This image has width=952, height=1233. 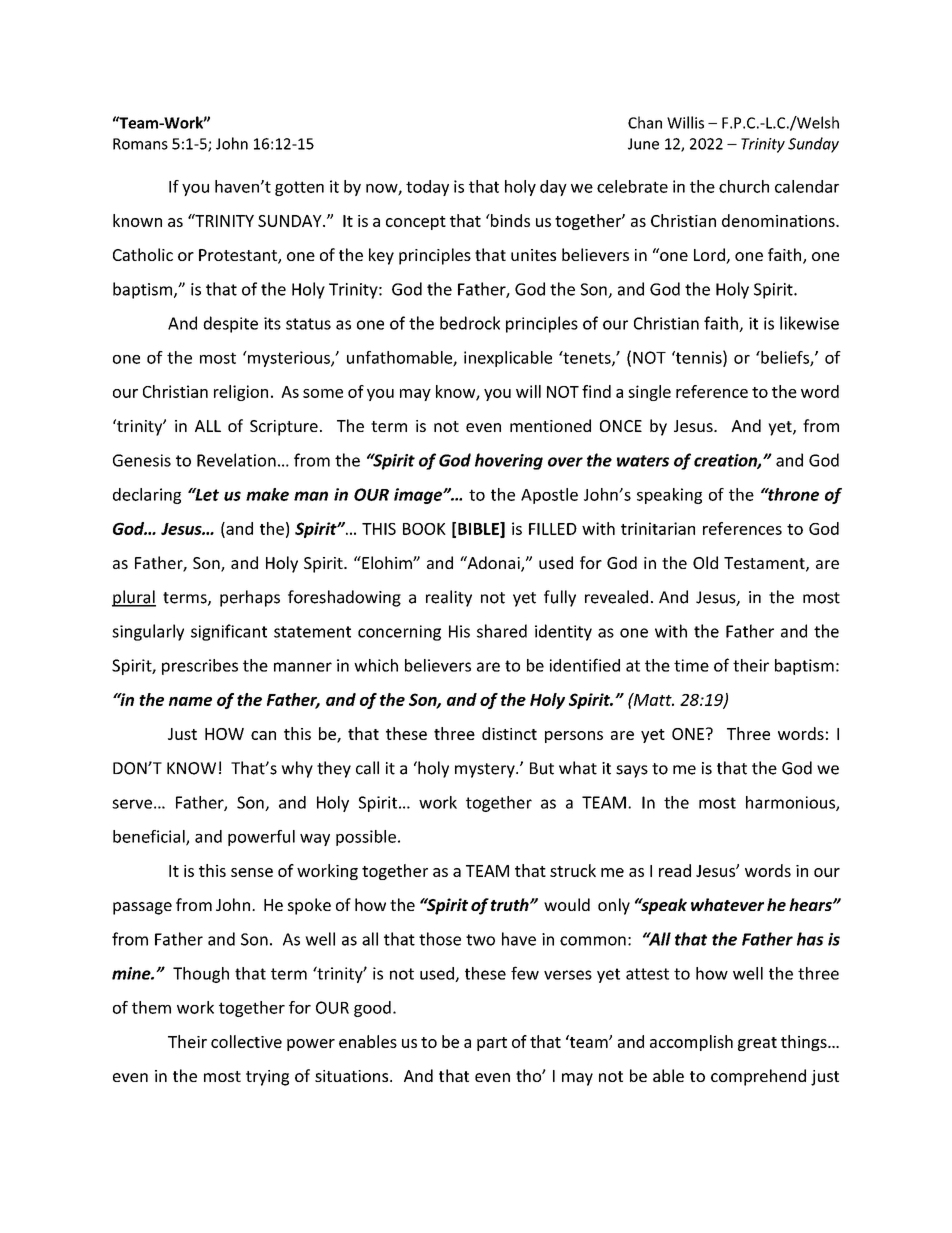 What do you see at coordinates (675, 870) in the image?
I see `read` at bounding box center [675, 870].
